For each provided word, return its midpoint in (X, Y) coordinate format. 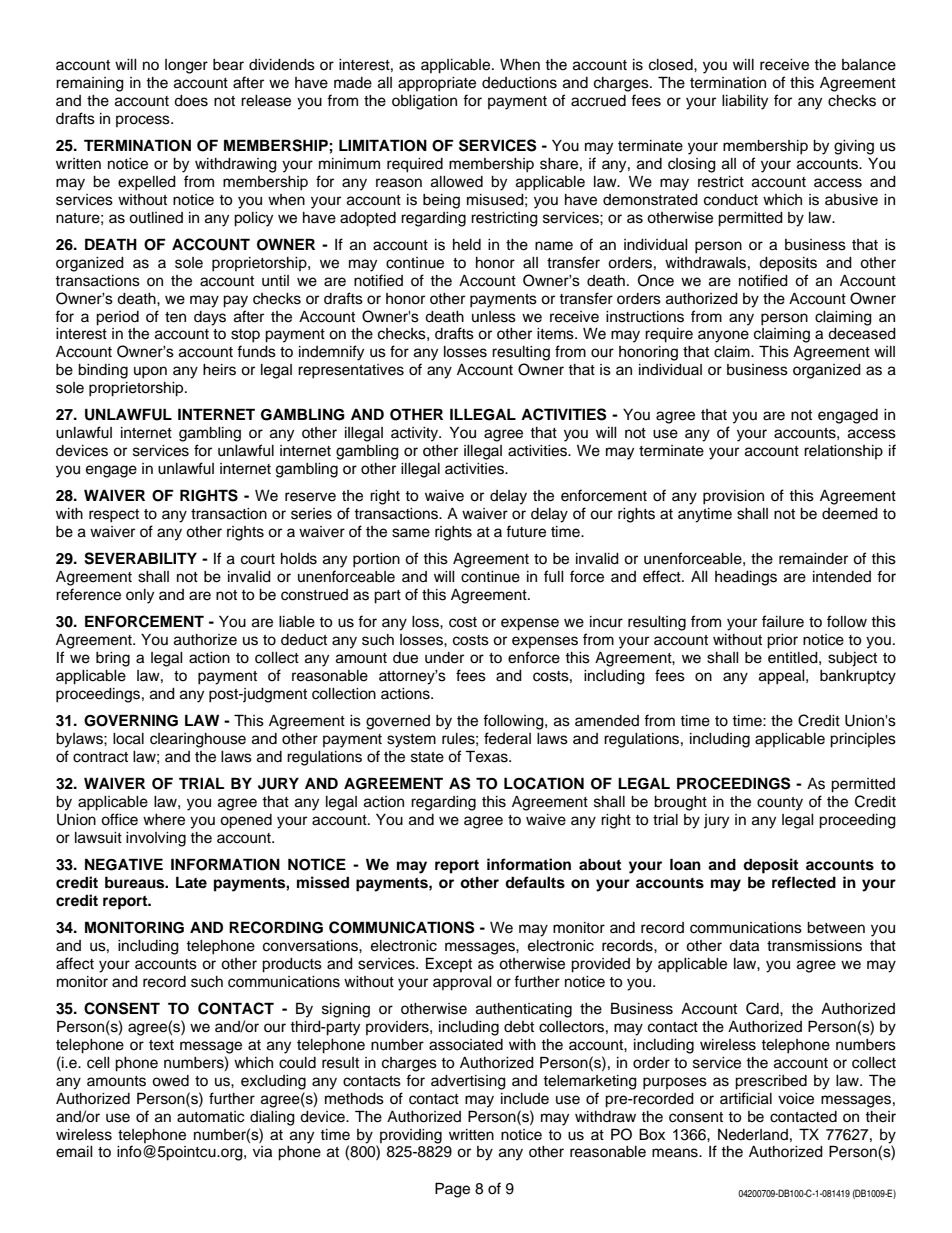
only (140, 596)
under (444, 658)
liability (745, 102)
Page (452, 1190)
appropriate (437, 84)
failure (783, 621)
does (191, 101)
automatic (211, 1117)
